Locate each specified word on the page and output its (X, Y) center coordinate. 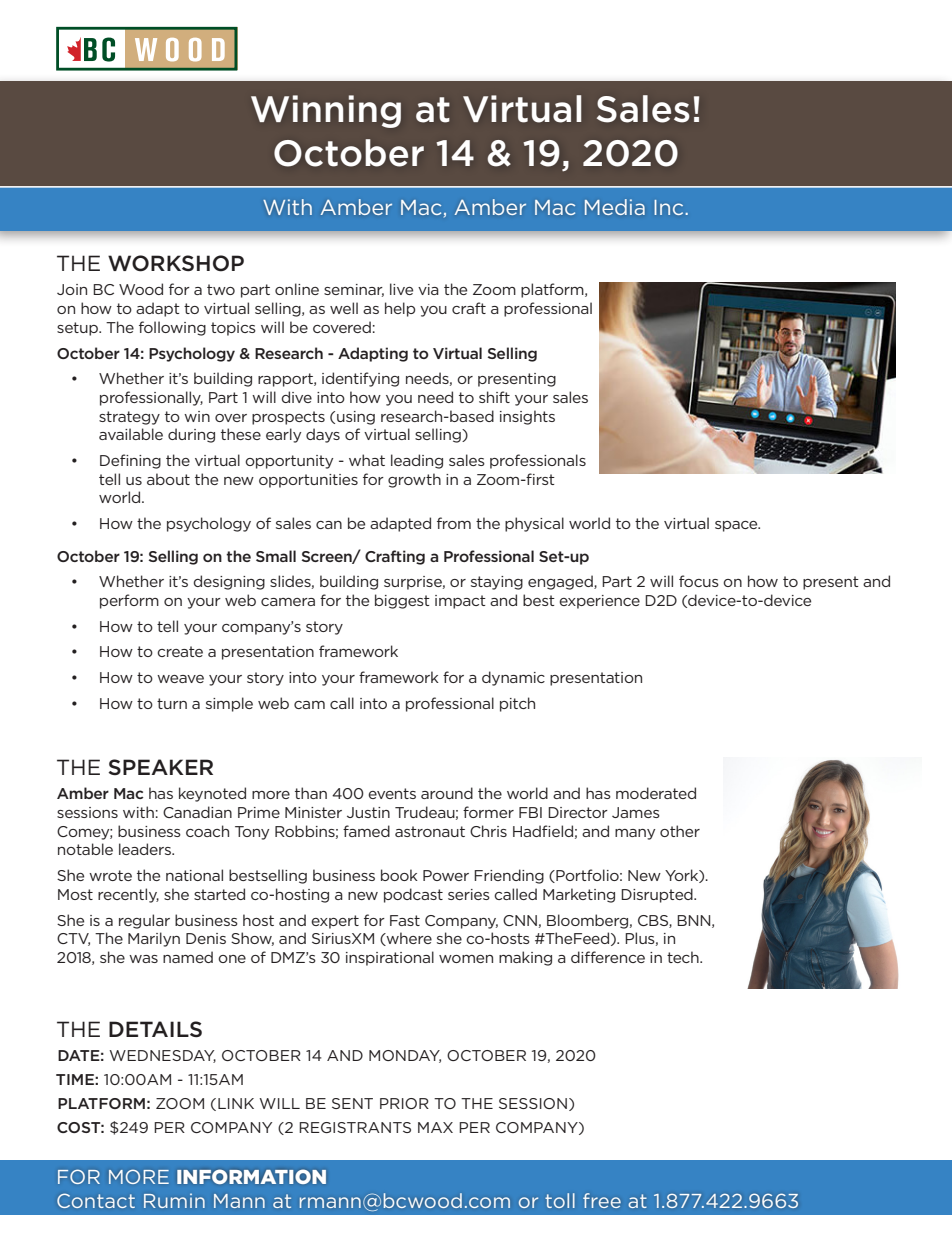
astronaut (430, 831)
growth (414, 480)
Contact (96, 1201)
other (680, 831)
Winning (326, 111)
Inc (669, 207)
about (168, 479)
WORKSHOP (176, 263)
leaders (146, 849)
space (737, 526)
